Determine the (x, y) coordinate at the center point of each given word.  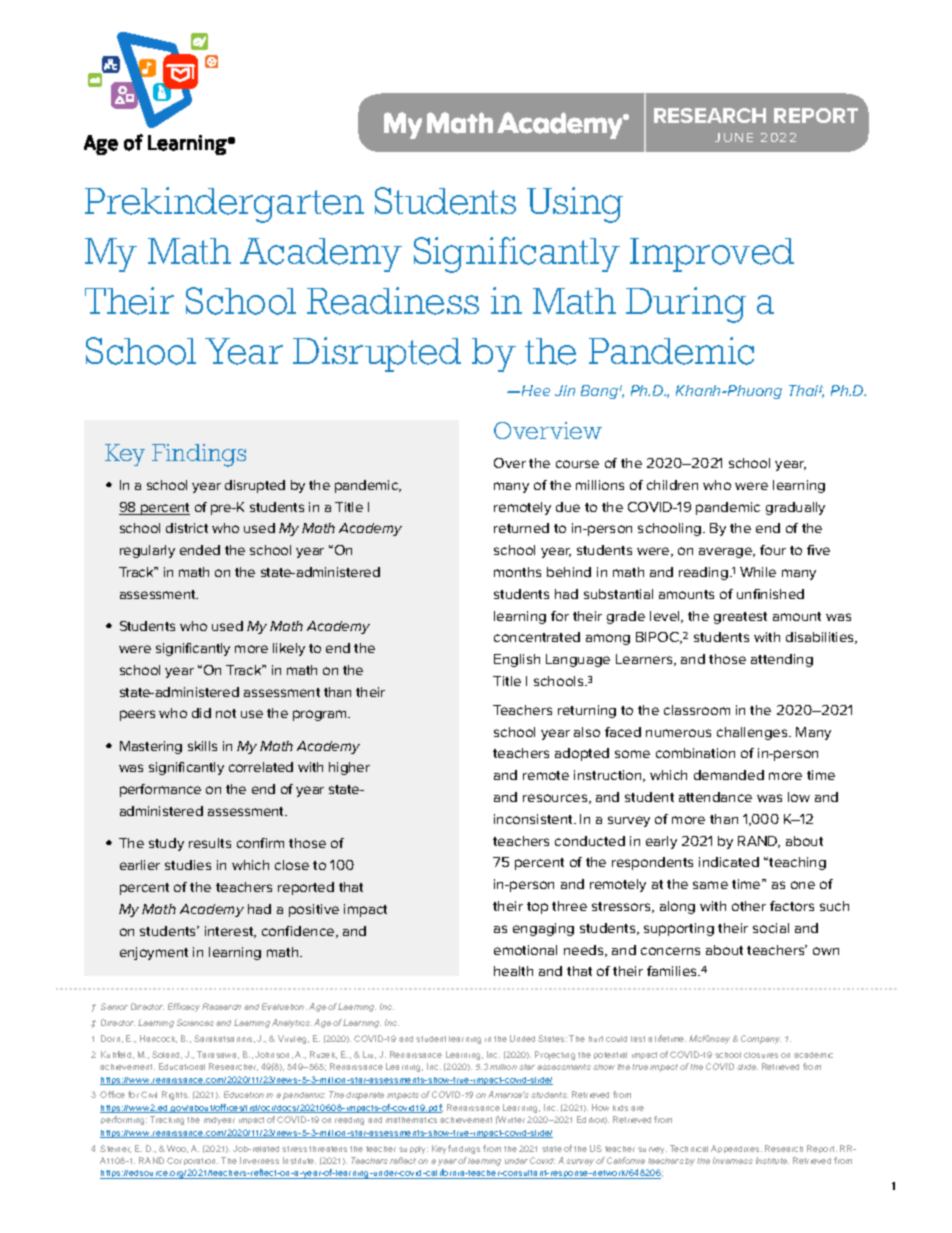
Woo (177, 1149)
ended (200, 550)
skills (202, 746)
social (771, 928)
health (513, 971)
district (187, 528)
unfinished (770, 594)
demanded (729, 775)
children (672, 485)
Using (575, 205)
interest (230, 932)
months (517, 572)
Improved (712, 255)
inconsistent (534, 819)
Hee (534, 390)
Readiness (393, 301)
